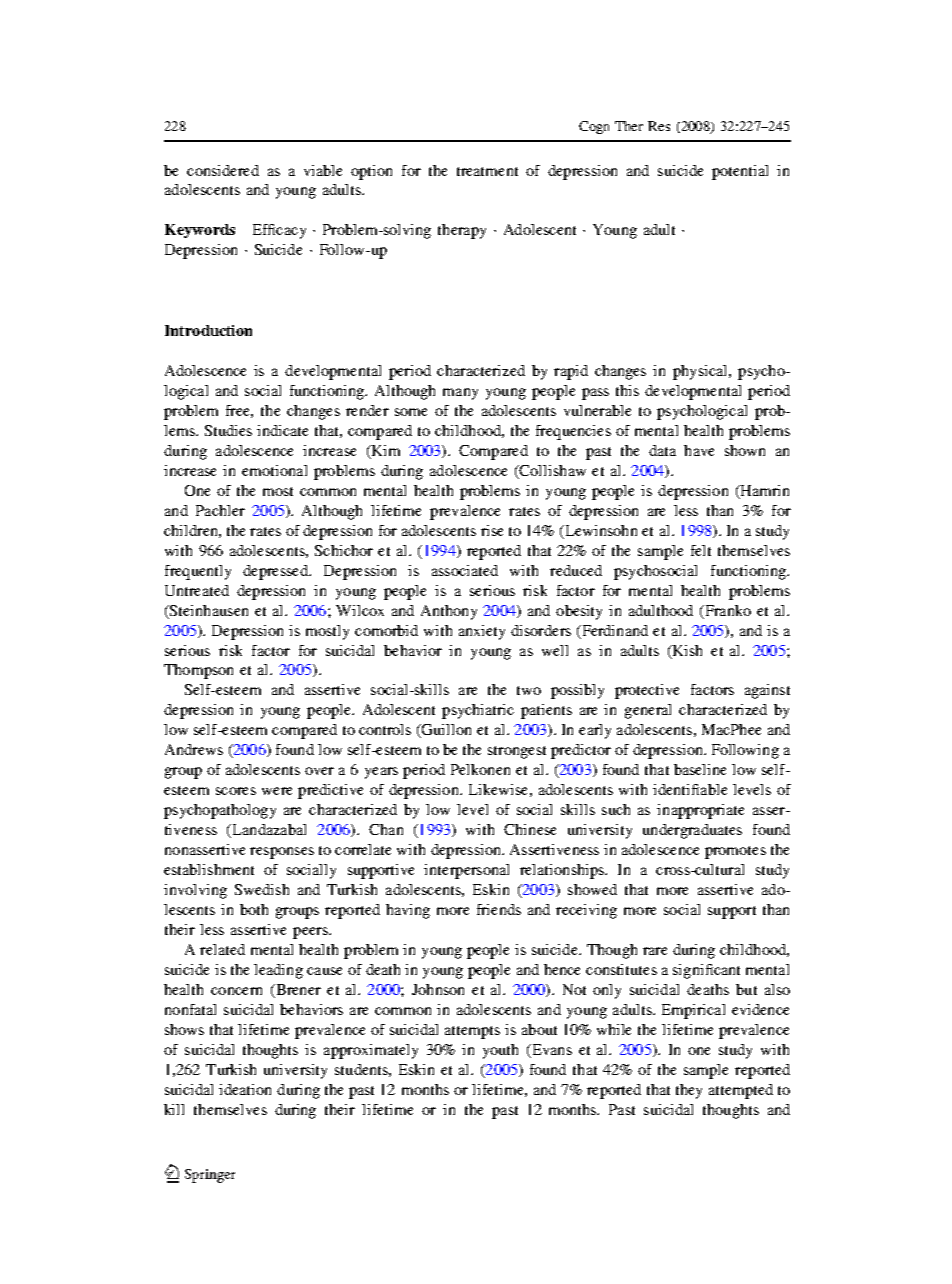 The height and width of the screenshot is (1284, 952). Describe the element at coordinates (740, 172) in the screenshot. I see `potential` at that location.
